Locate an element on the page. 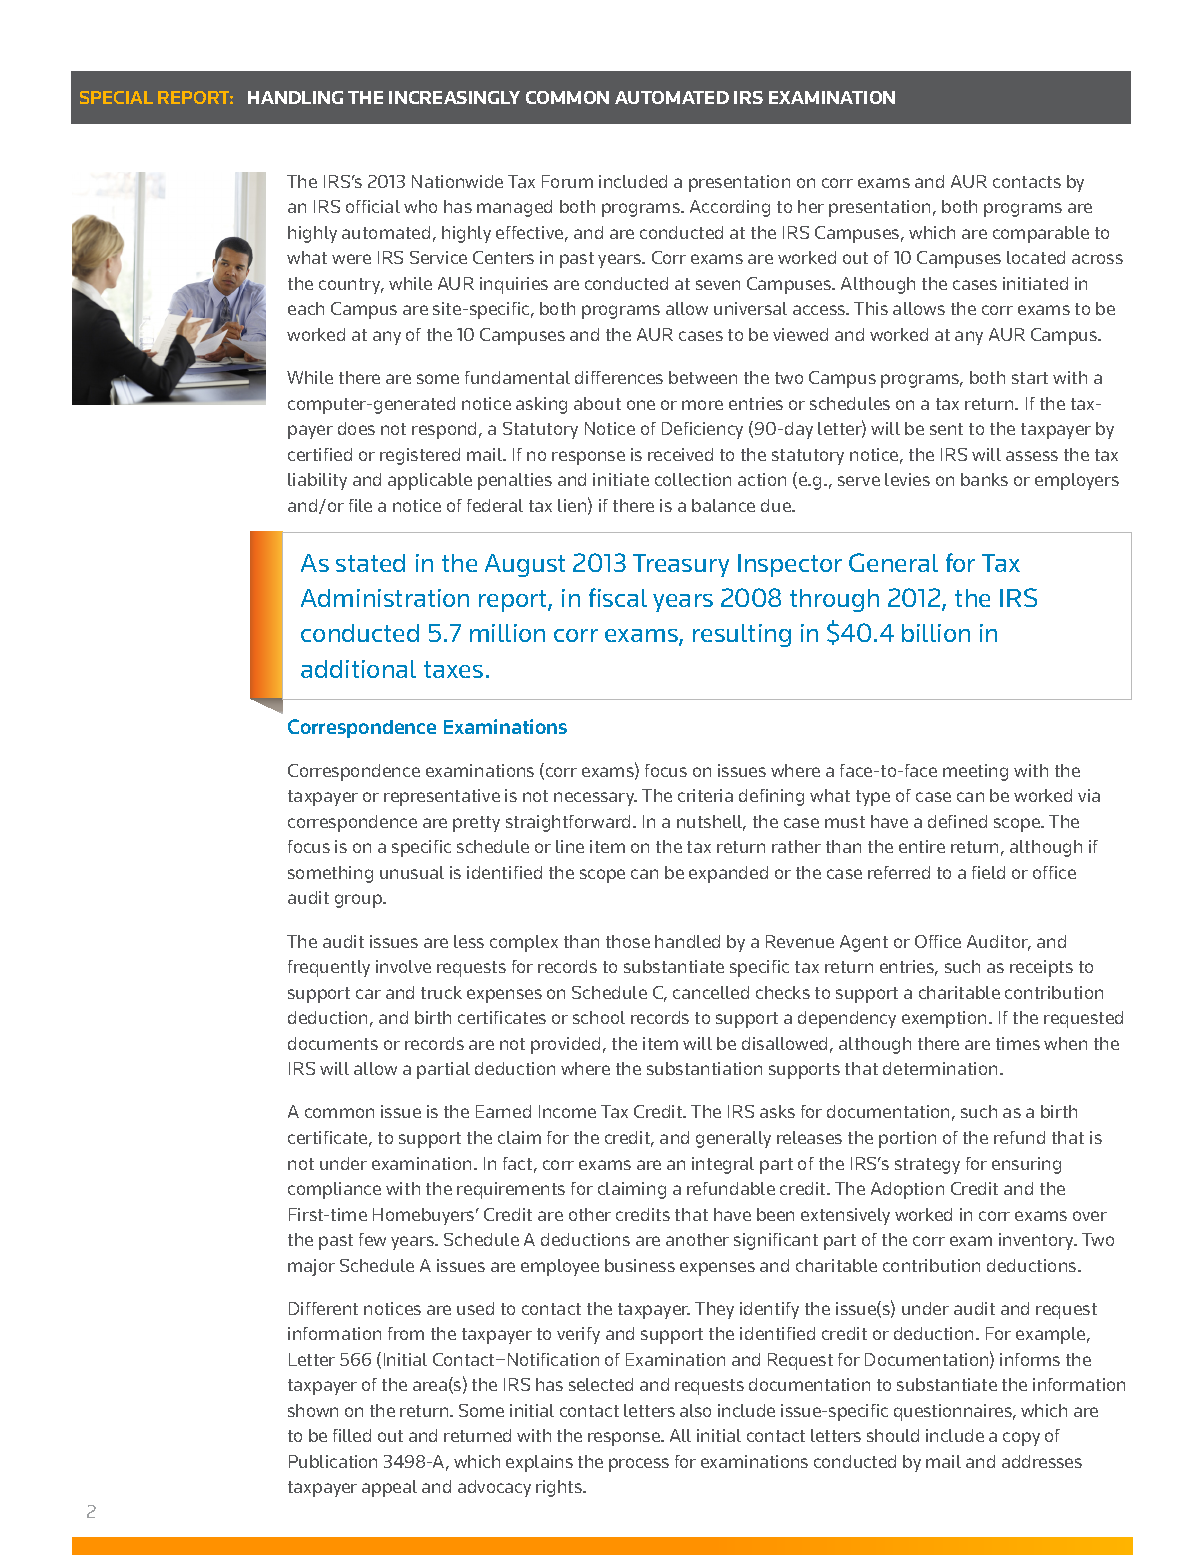 This document has width=1202, height=1555. process is located at coordinates (639, 1465).
